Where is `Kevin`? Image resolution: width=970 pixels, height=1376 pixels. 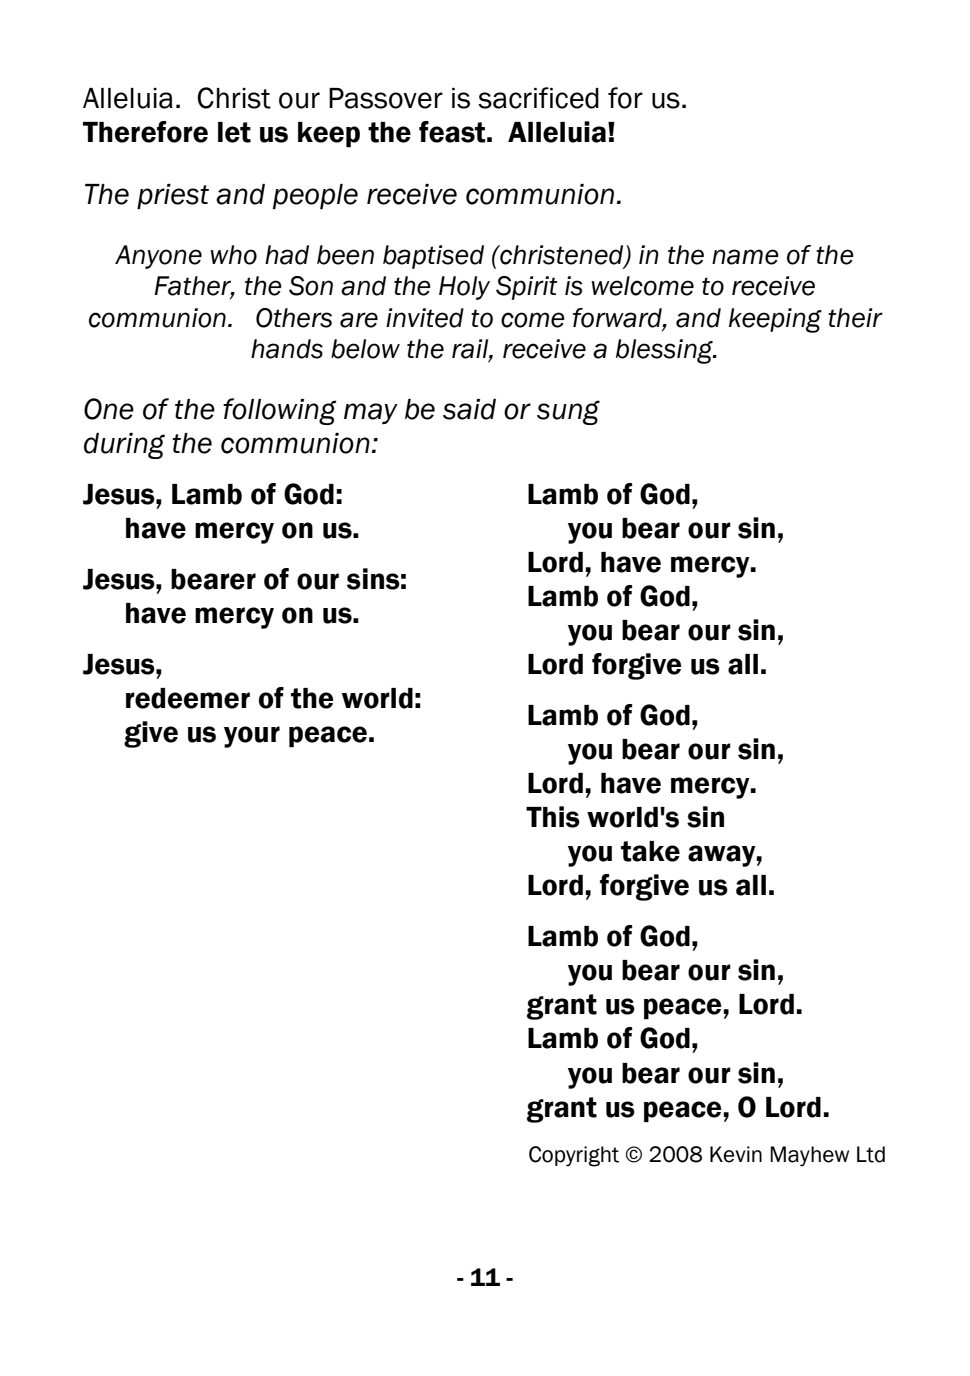 Kevin is located at coordinates (736, 1154).
